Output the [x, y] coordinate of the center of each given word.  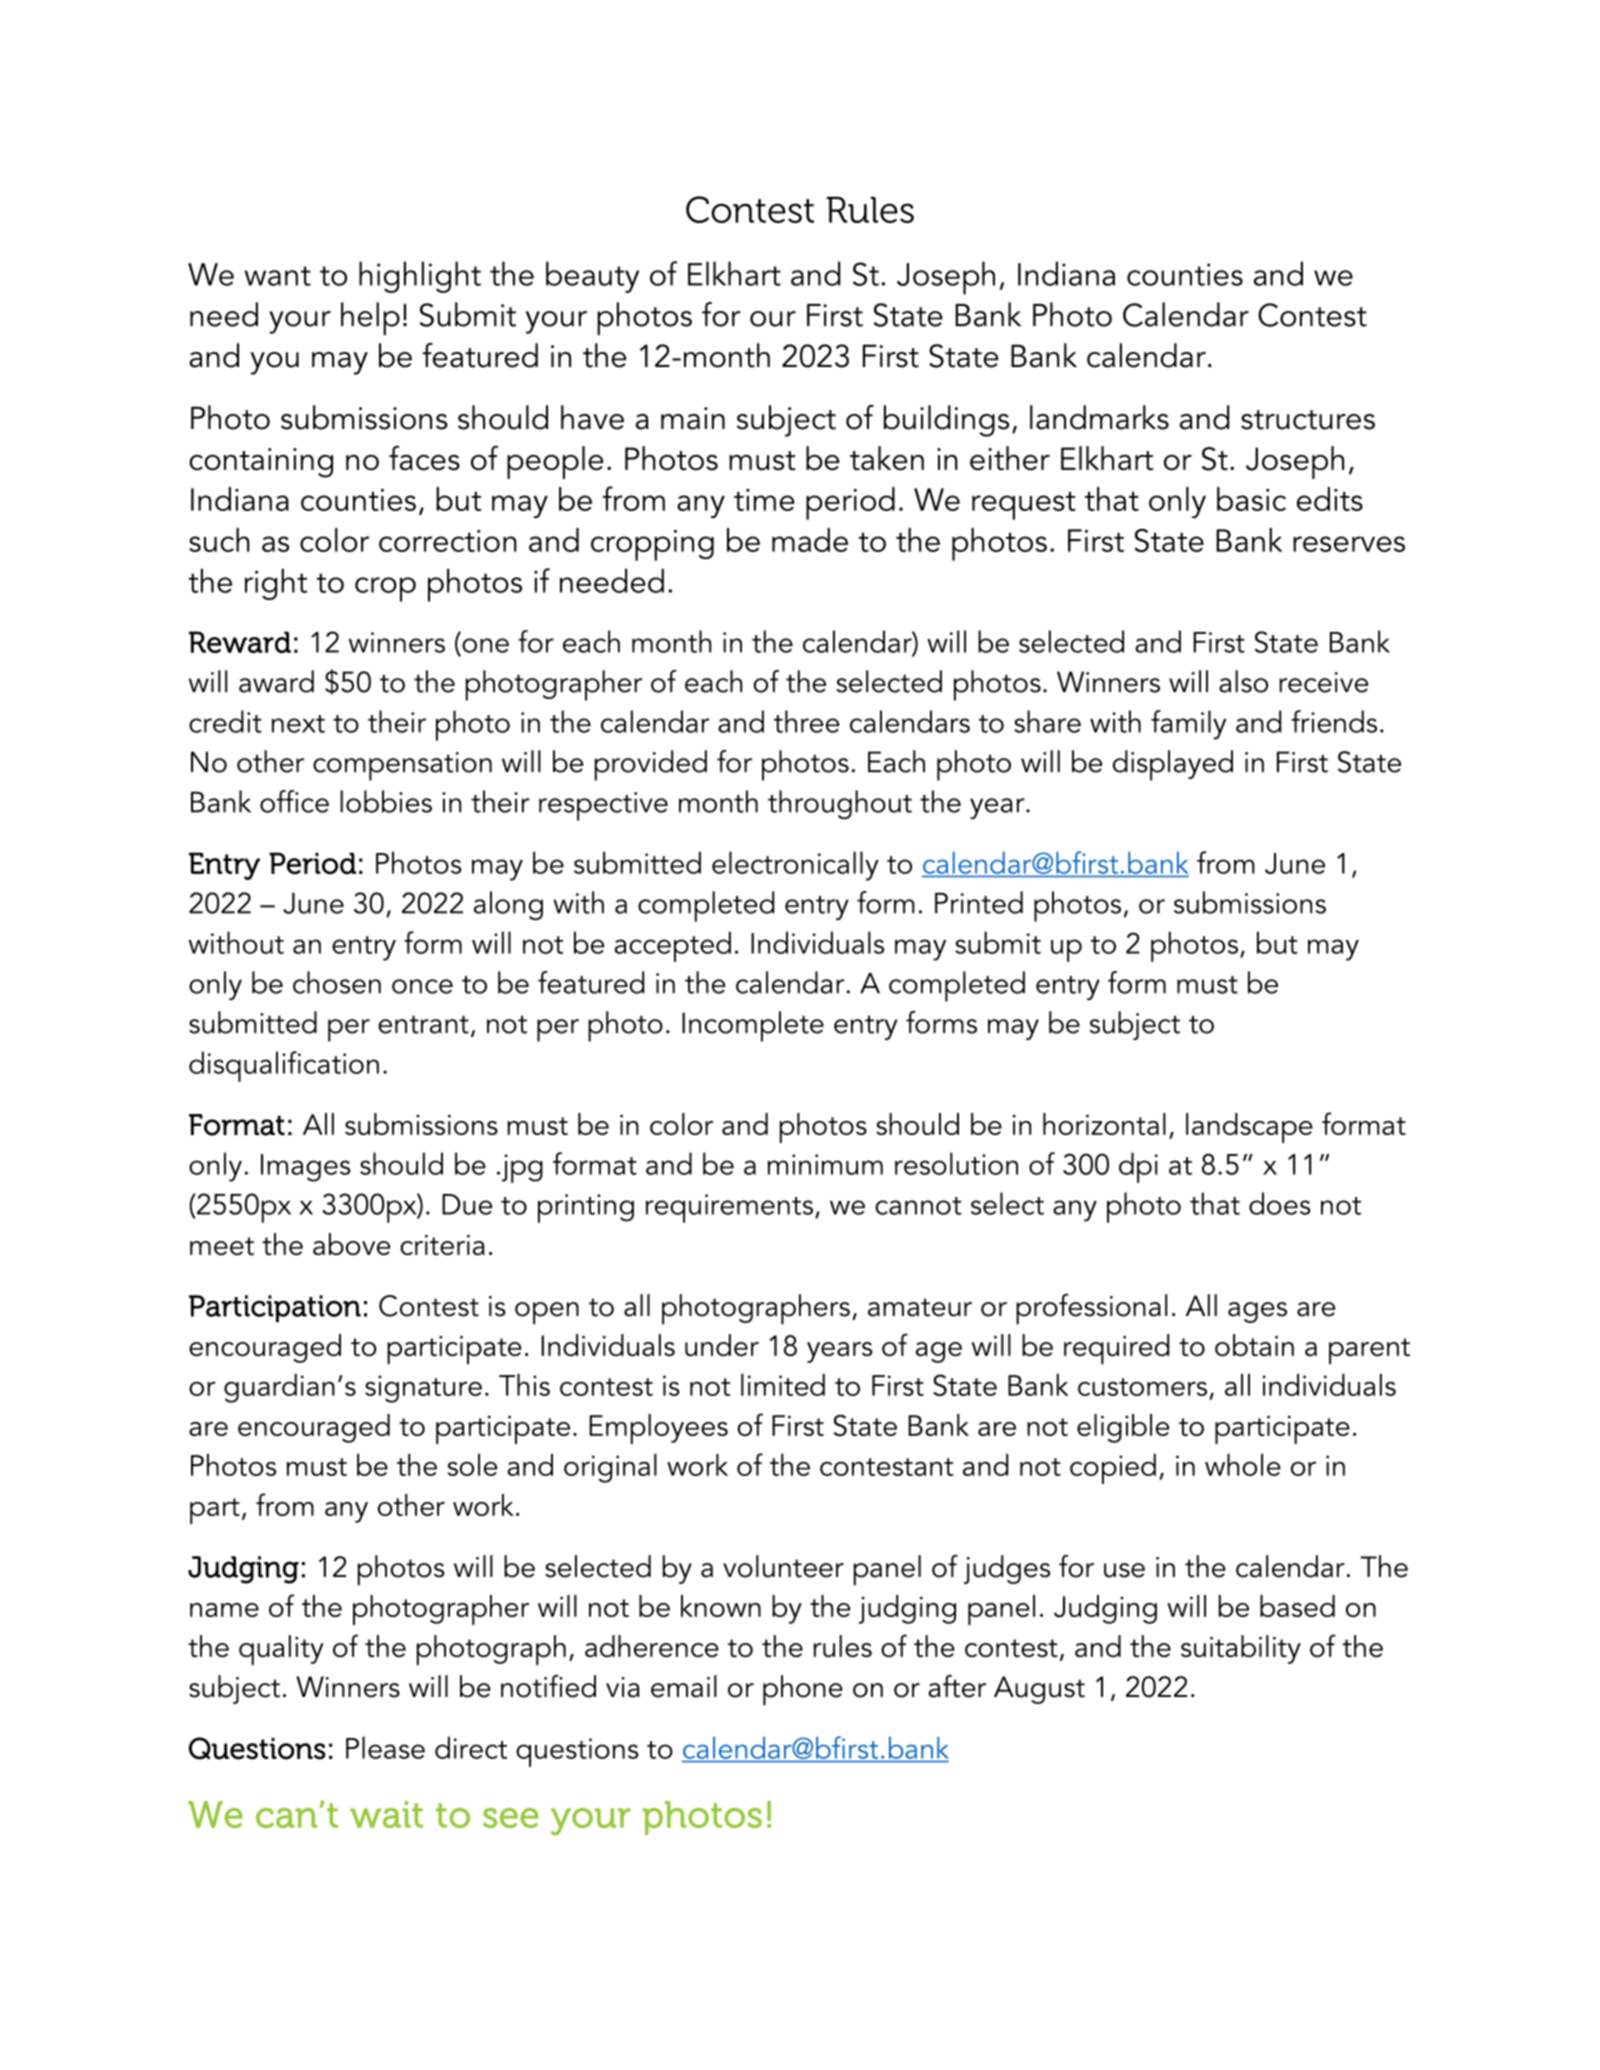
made [810, 540]
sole [472, 1465]
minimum [825, 1164]
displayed [1173, 765]
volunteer [783, 1566]
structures [1308, 420]
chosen [337, 982]
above [351, 1244]
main [693, 418]
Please [385, 1747]
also [1243, 681]
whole [1243, 1465]
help [370, 318]
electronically [795, 866]
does [1280, 1203]
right [276, 584]
